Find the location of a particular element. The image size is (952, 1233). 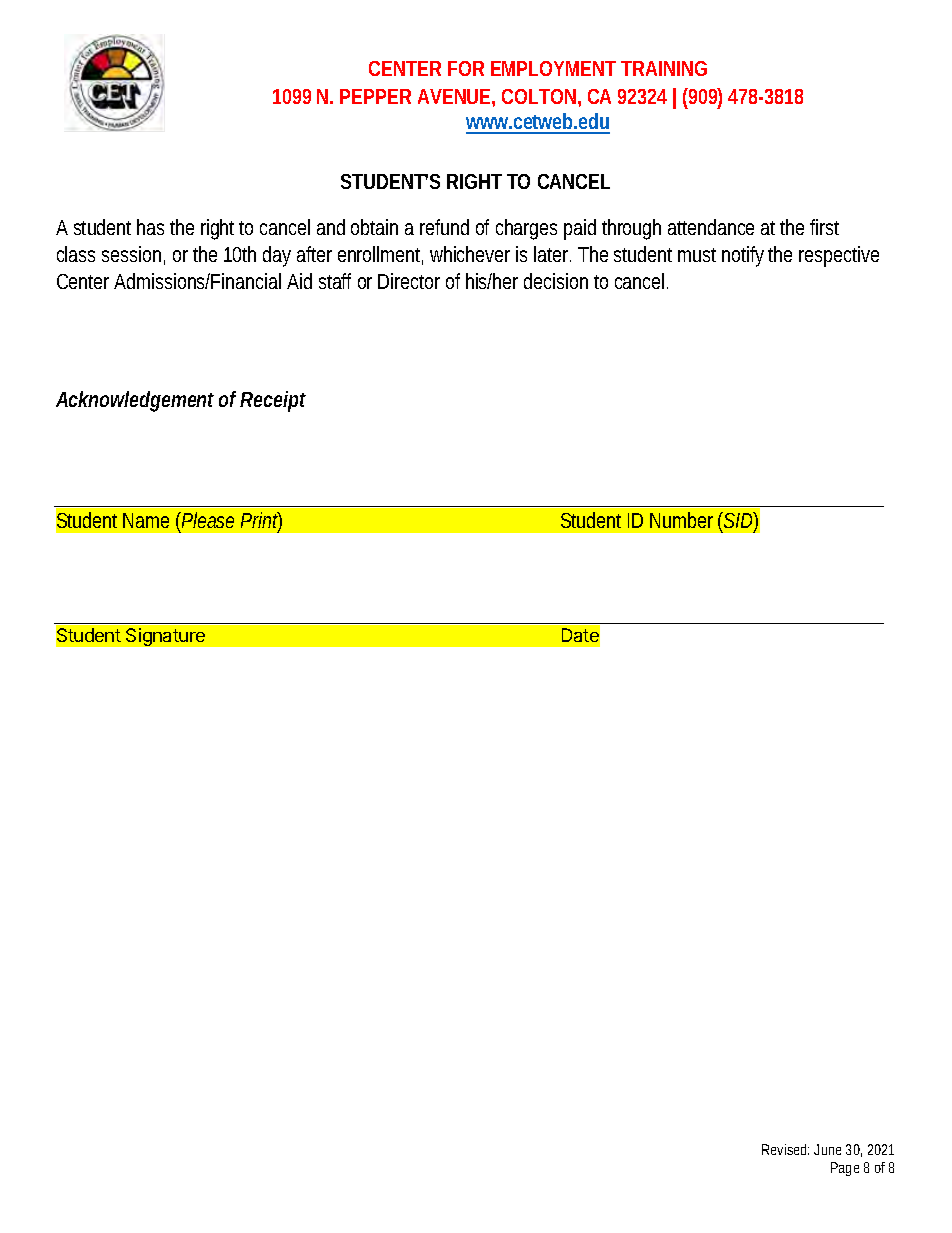

Page is located at coordinates (845, 1169).
